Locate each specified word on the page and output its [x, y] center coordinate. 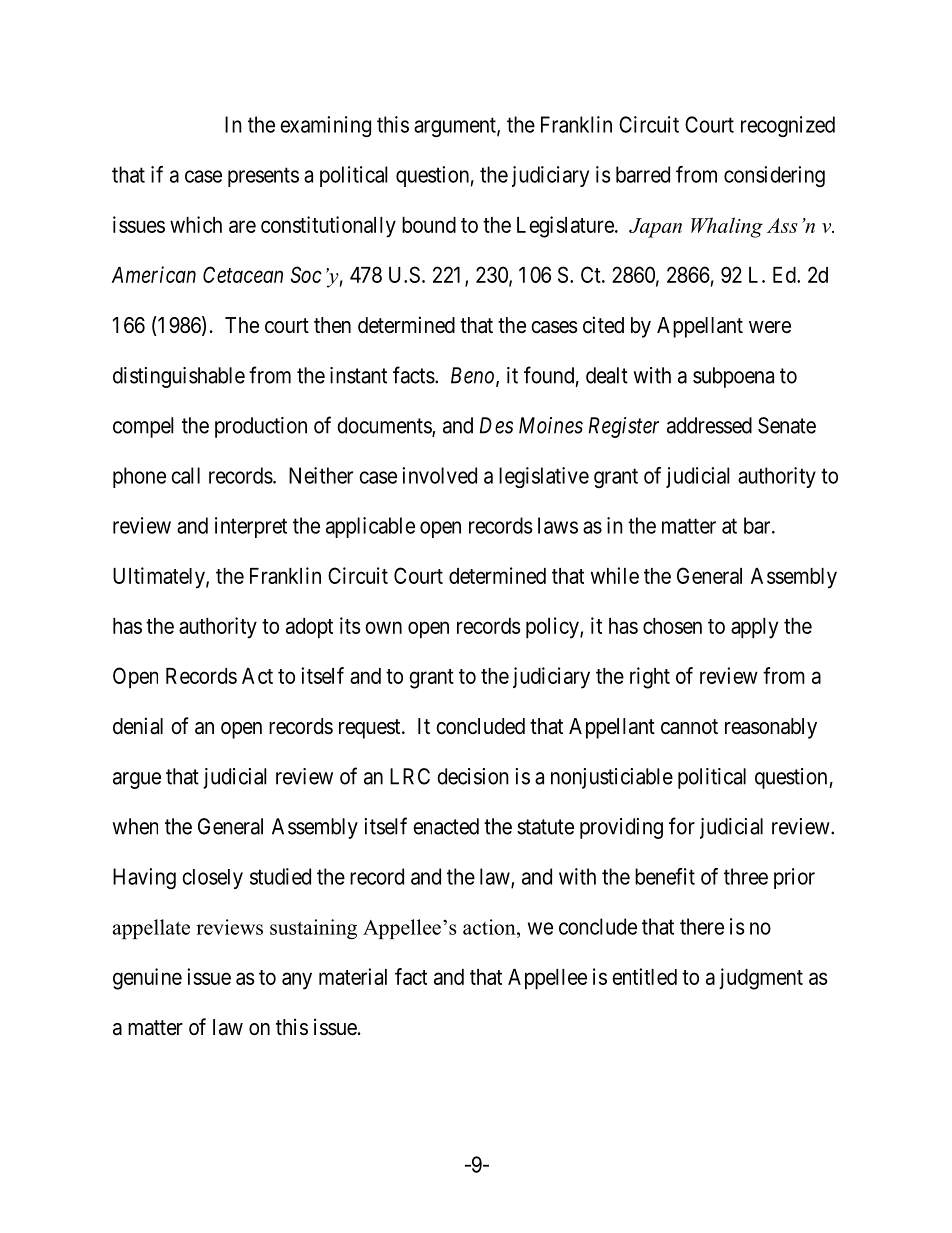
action [490, 927]
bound [429, 225]
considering [774, 176]
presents [263, 177]
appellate [151, 929]
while [615, 575]
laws [558, 525]
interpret [251, 527]
